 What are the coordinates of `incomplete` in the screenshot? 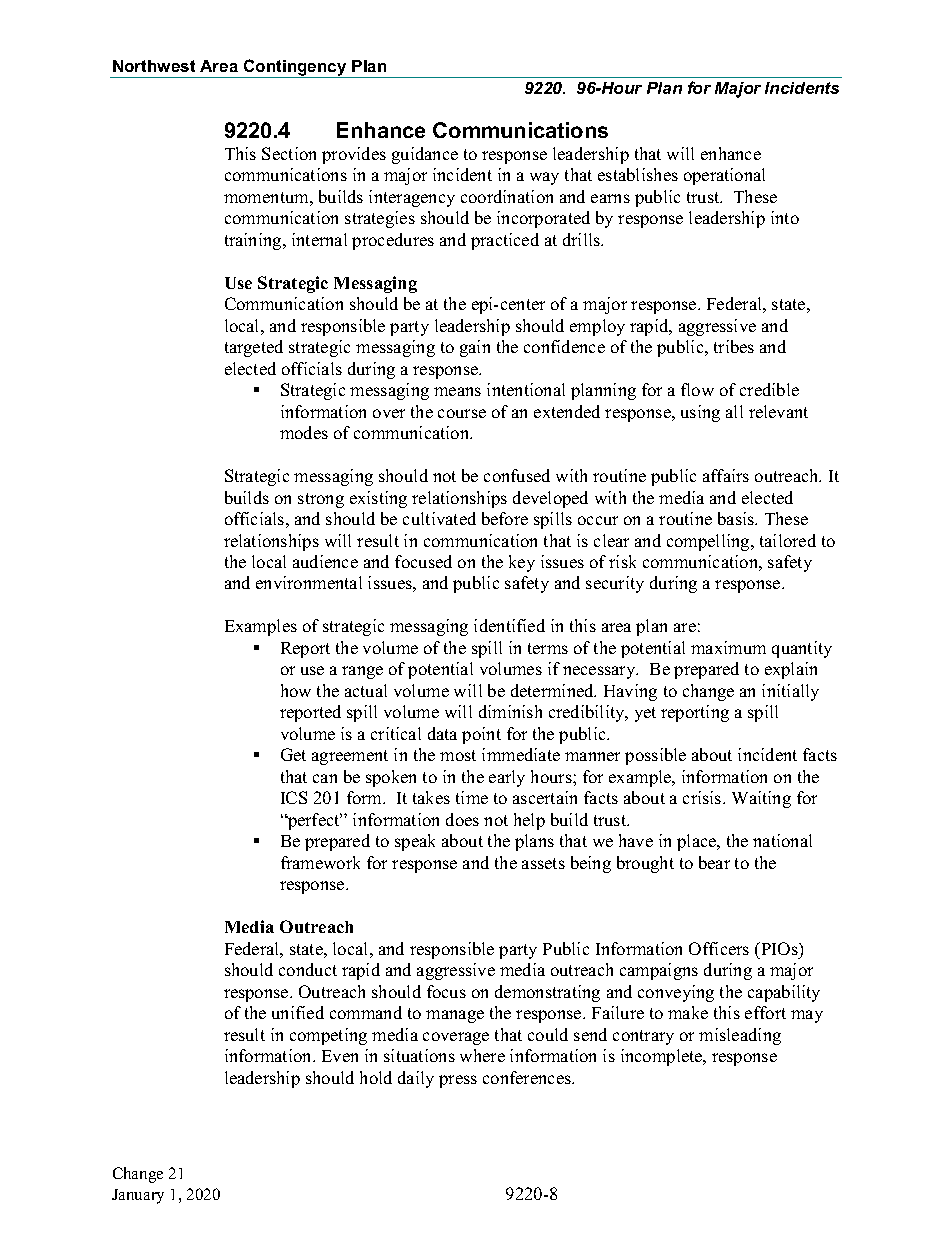 It's located at (663, 1057).
